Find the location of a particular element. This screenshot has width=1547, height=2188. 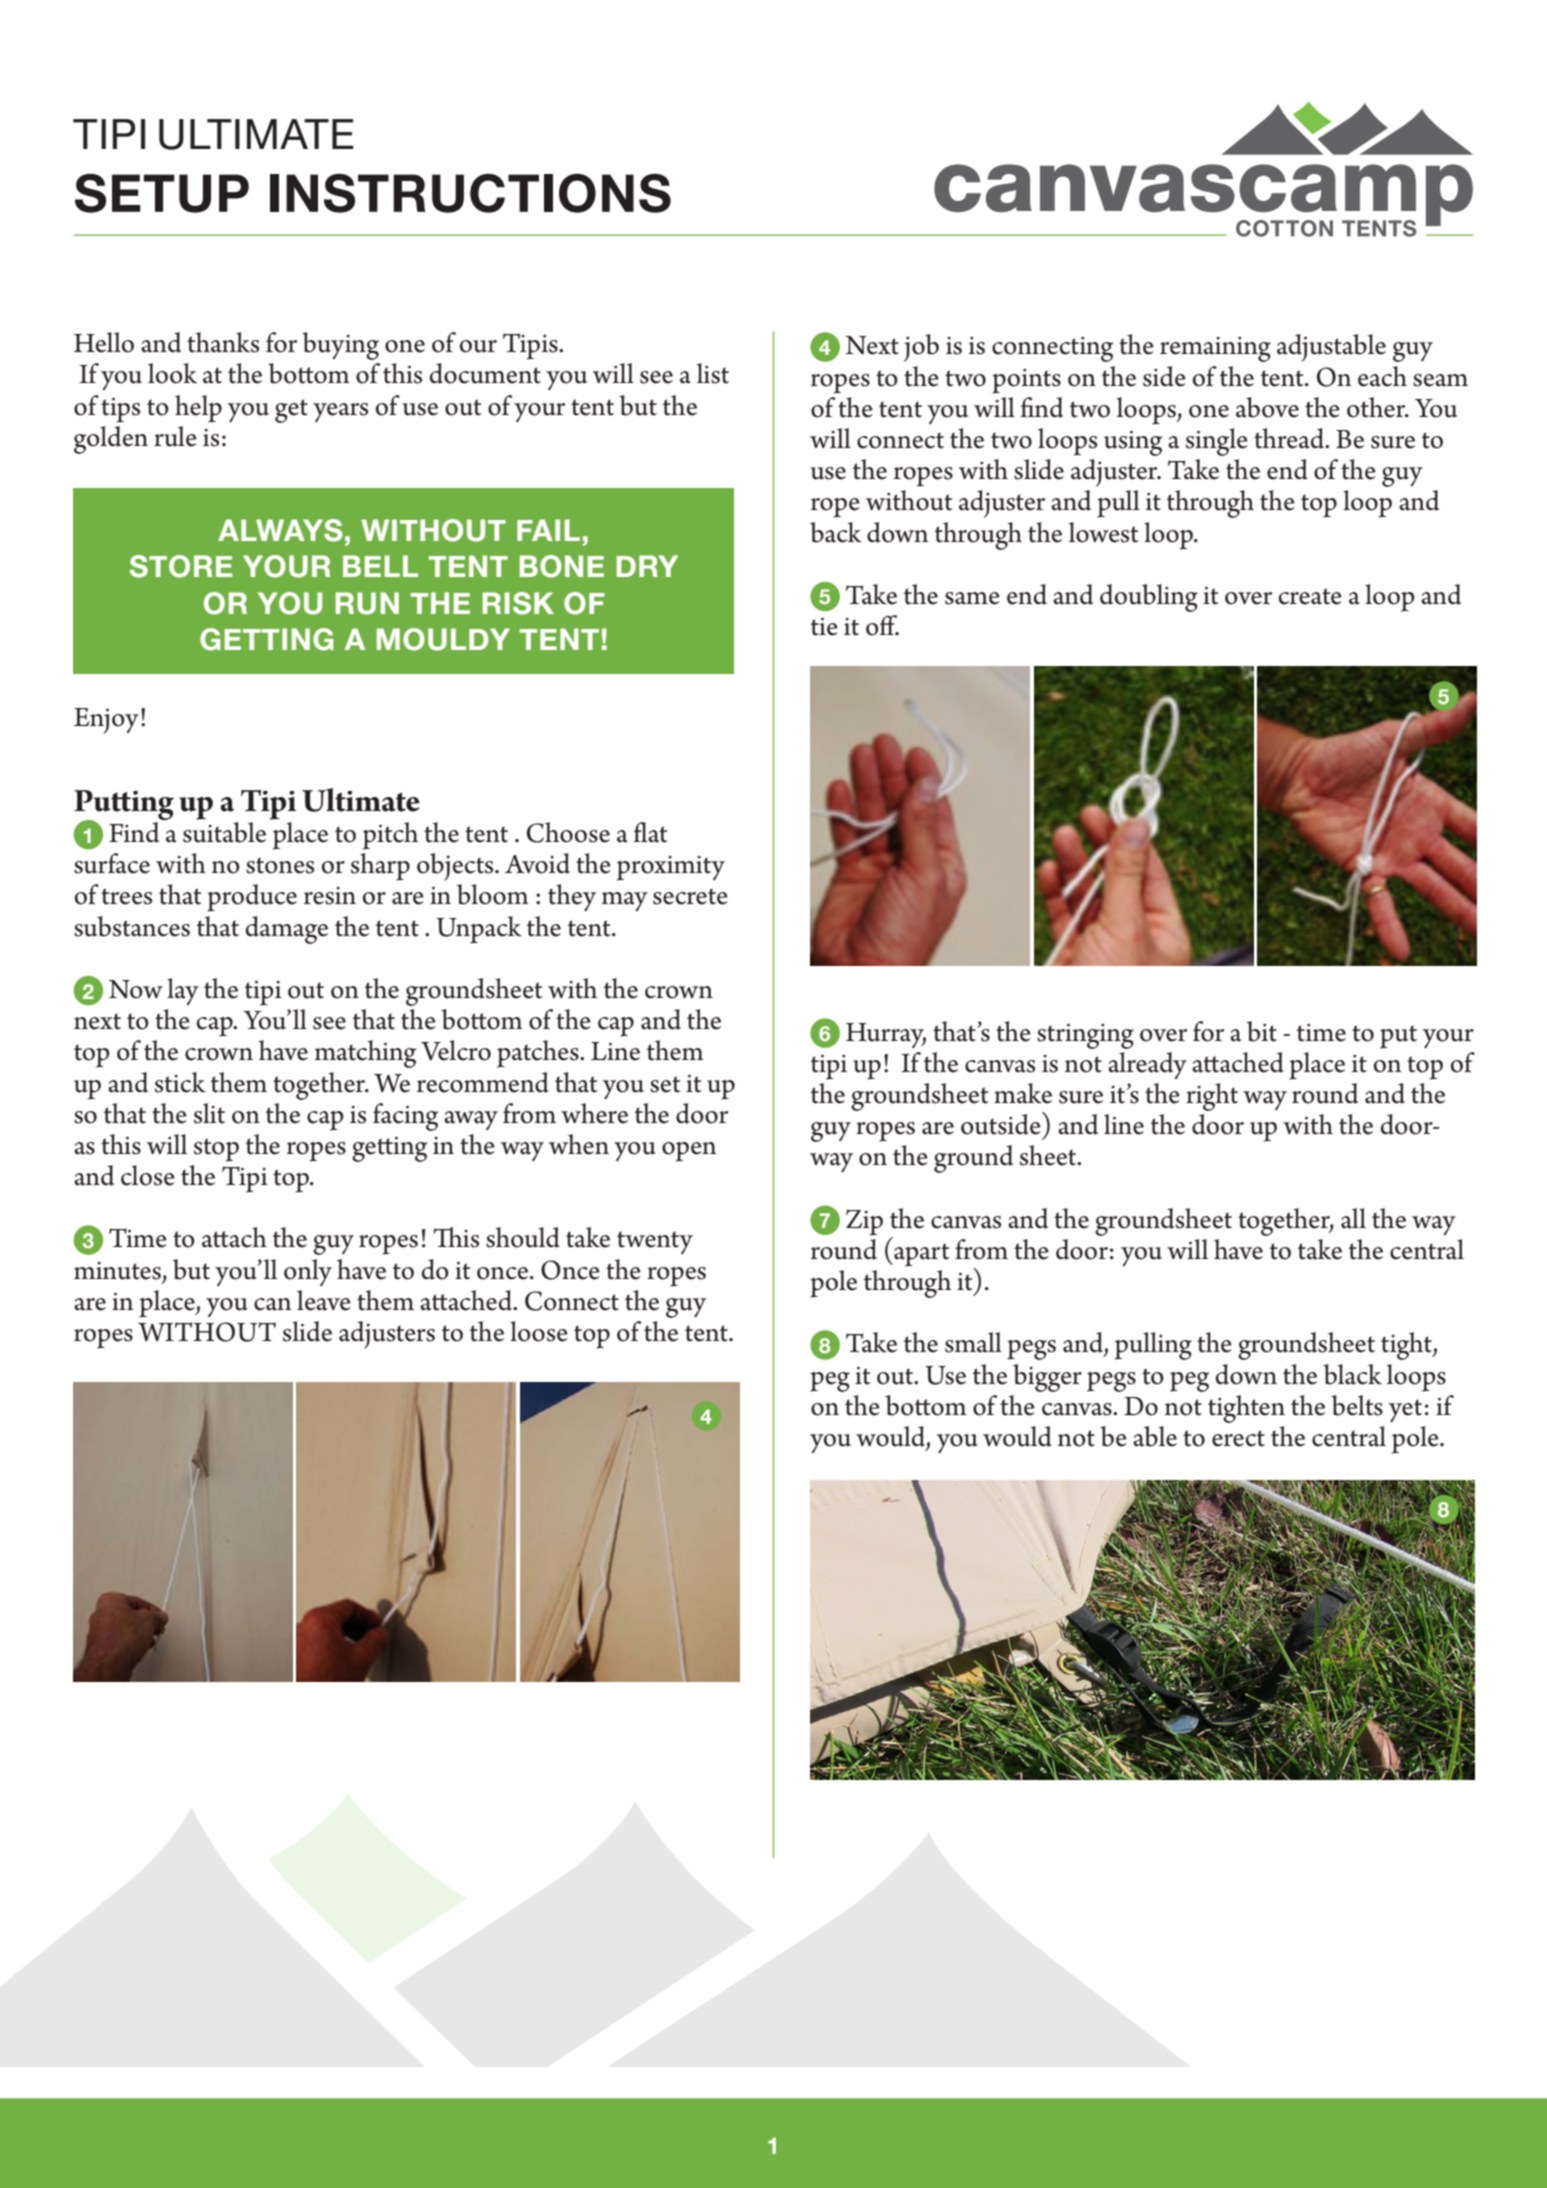

leave is located at coordinates (324, 1300).
